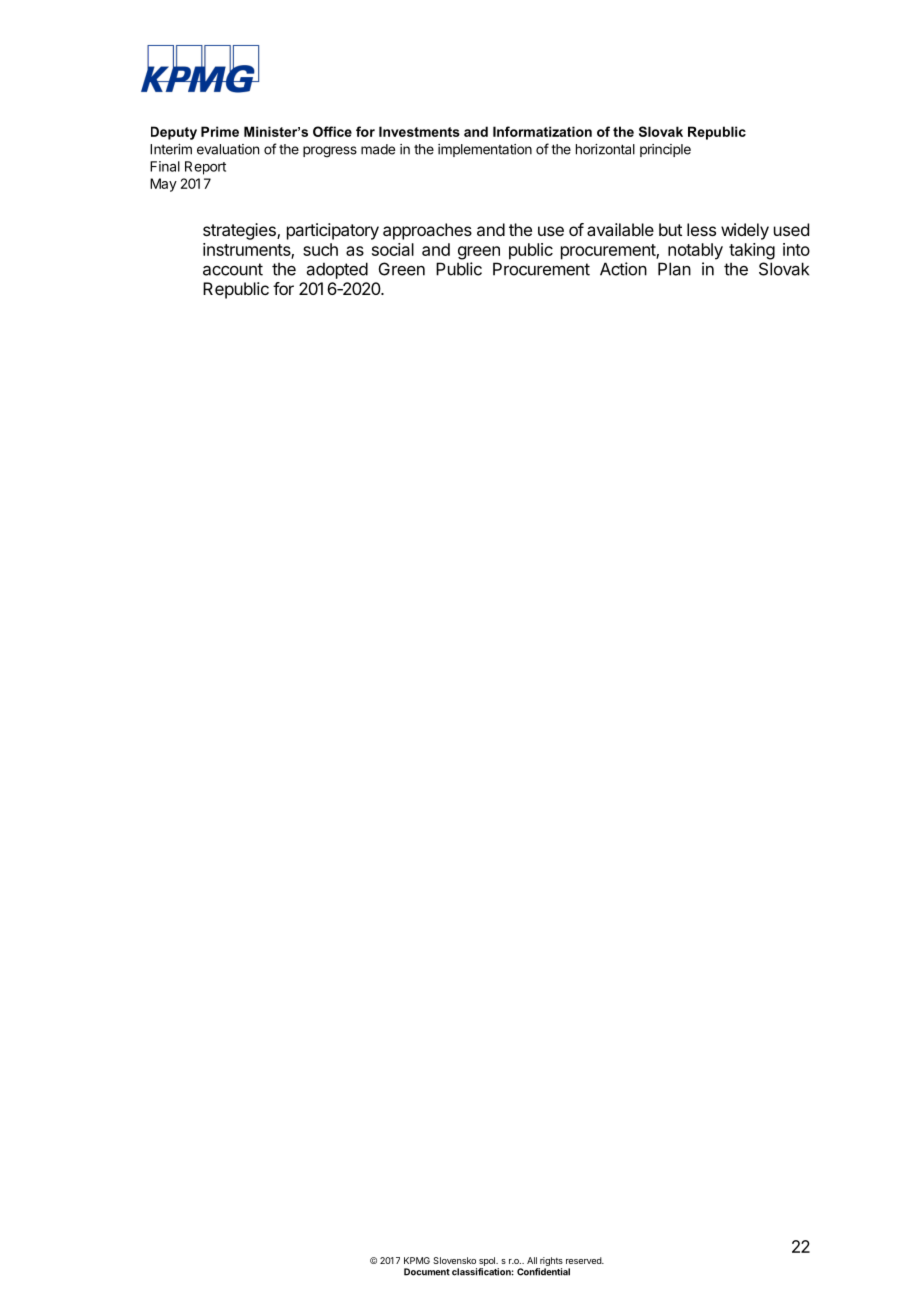 The height and width of the screenshot is (1308, 924). What do you see at coordinates (427, 1272) in the screenshot?
I see `Document` at bounding box center [427, 1272].
